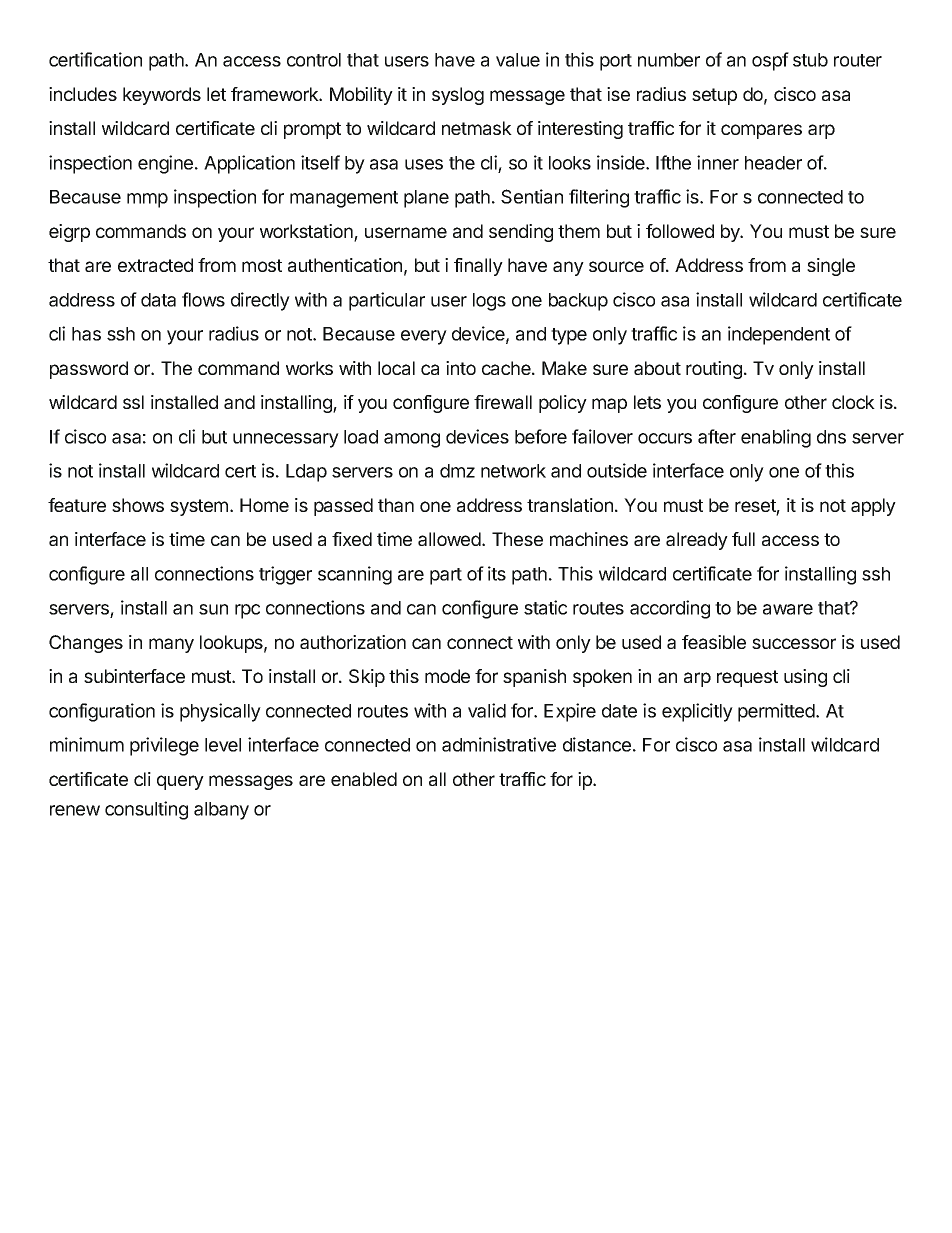 The height and width of the screenshot is (1233, 952). I want to click on allowed, so click(450, 539).
